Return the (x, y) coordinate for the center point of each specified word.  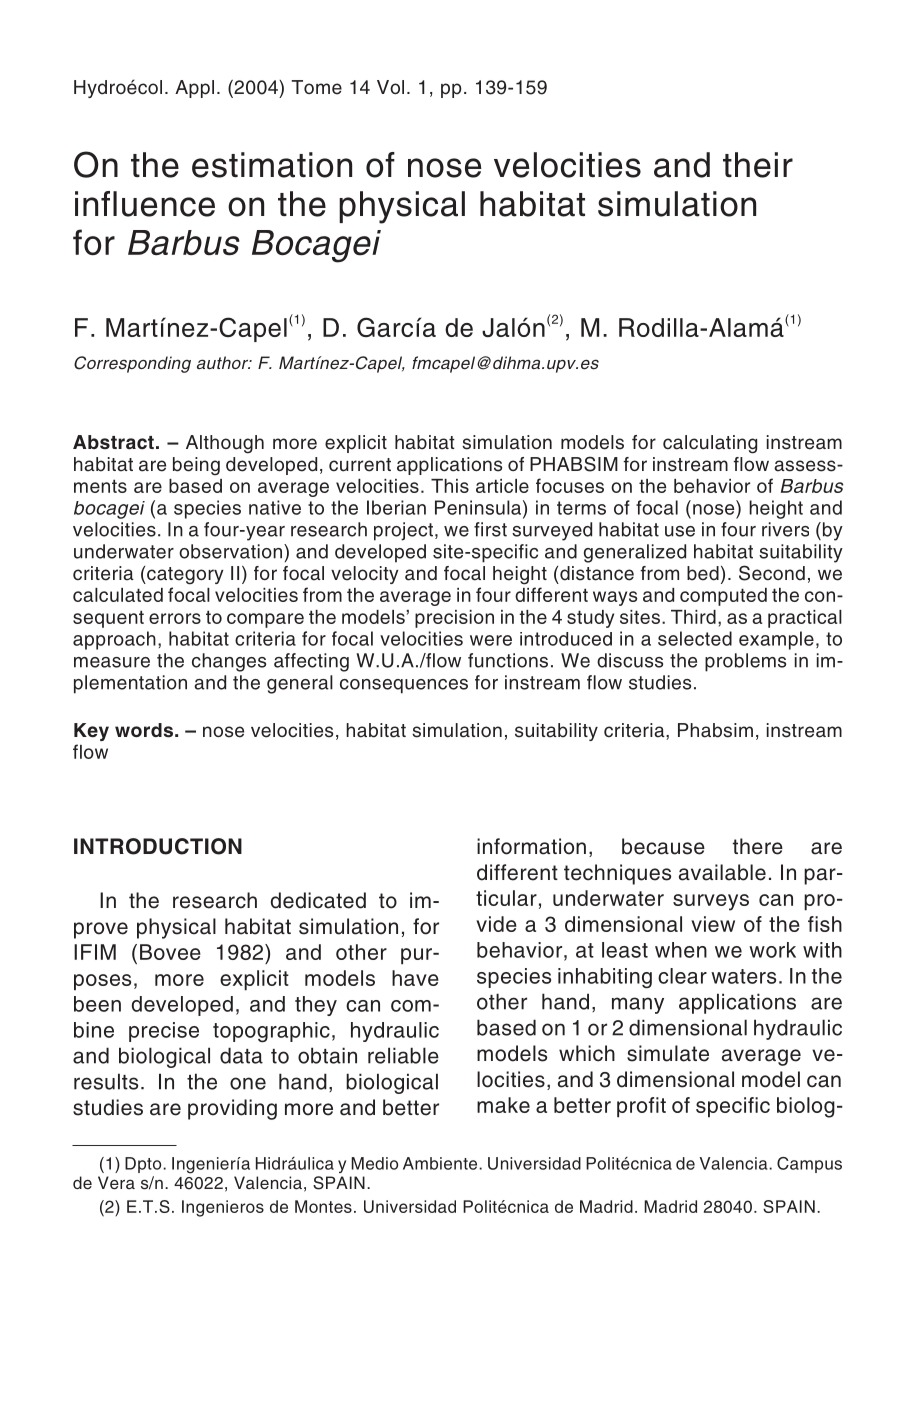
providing (232, 1109)
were (491, 640)
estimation (272, 165)
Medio (374, 1163)
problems (745, 662)
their (758, 165)
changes (229, 662)
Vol (390, 87)
